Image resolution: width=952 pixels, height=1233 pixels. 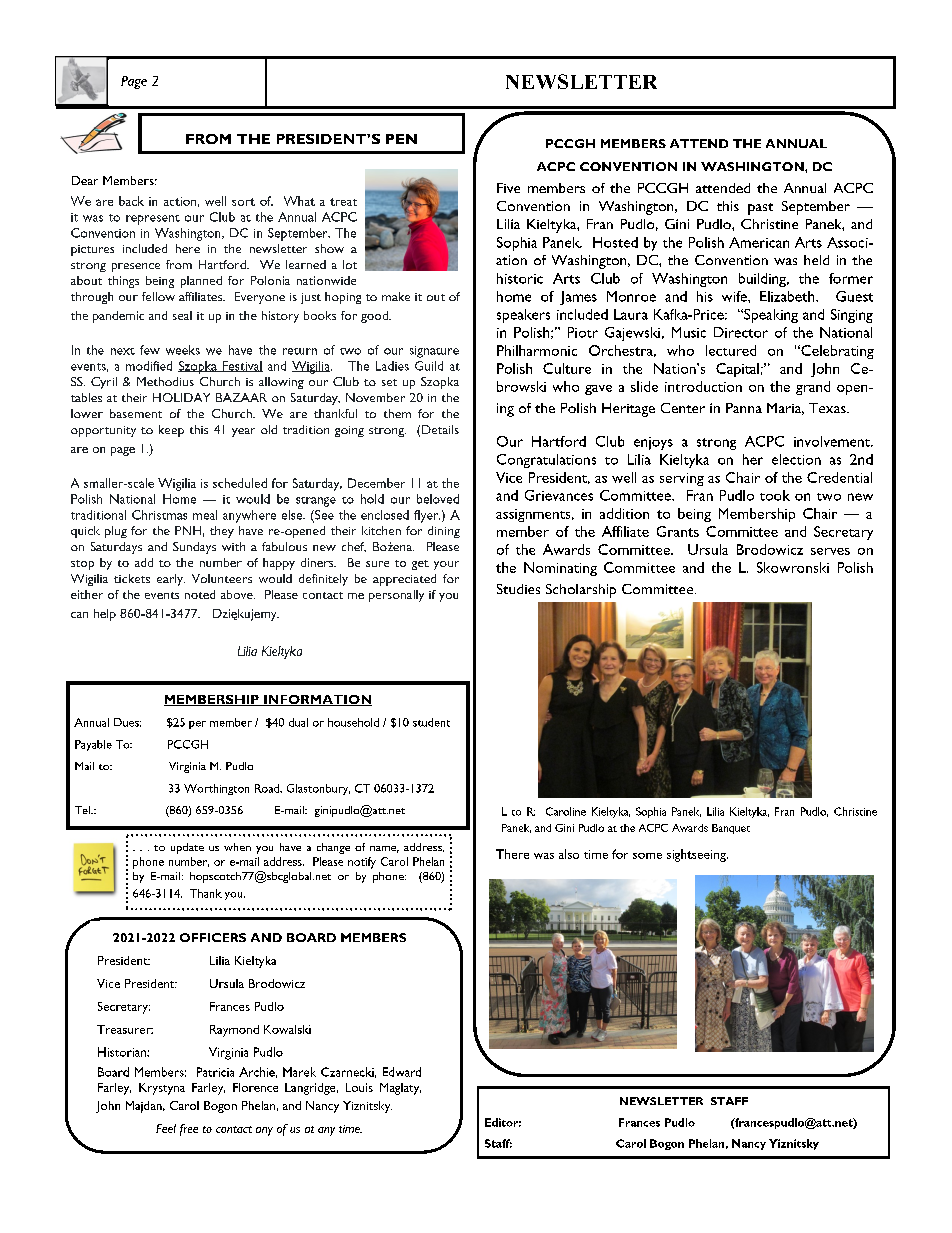 What do you see at coordinates (760, 209) in the screenshot?
I see `past` at bounding box center [760, 209].
